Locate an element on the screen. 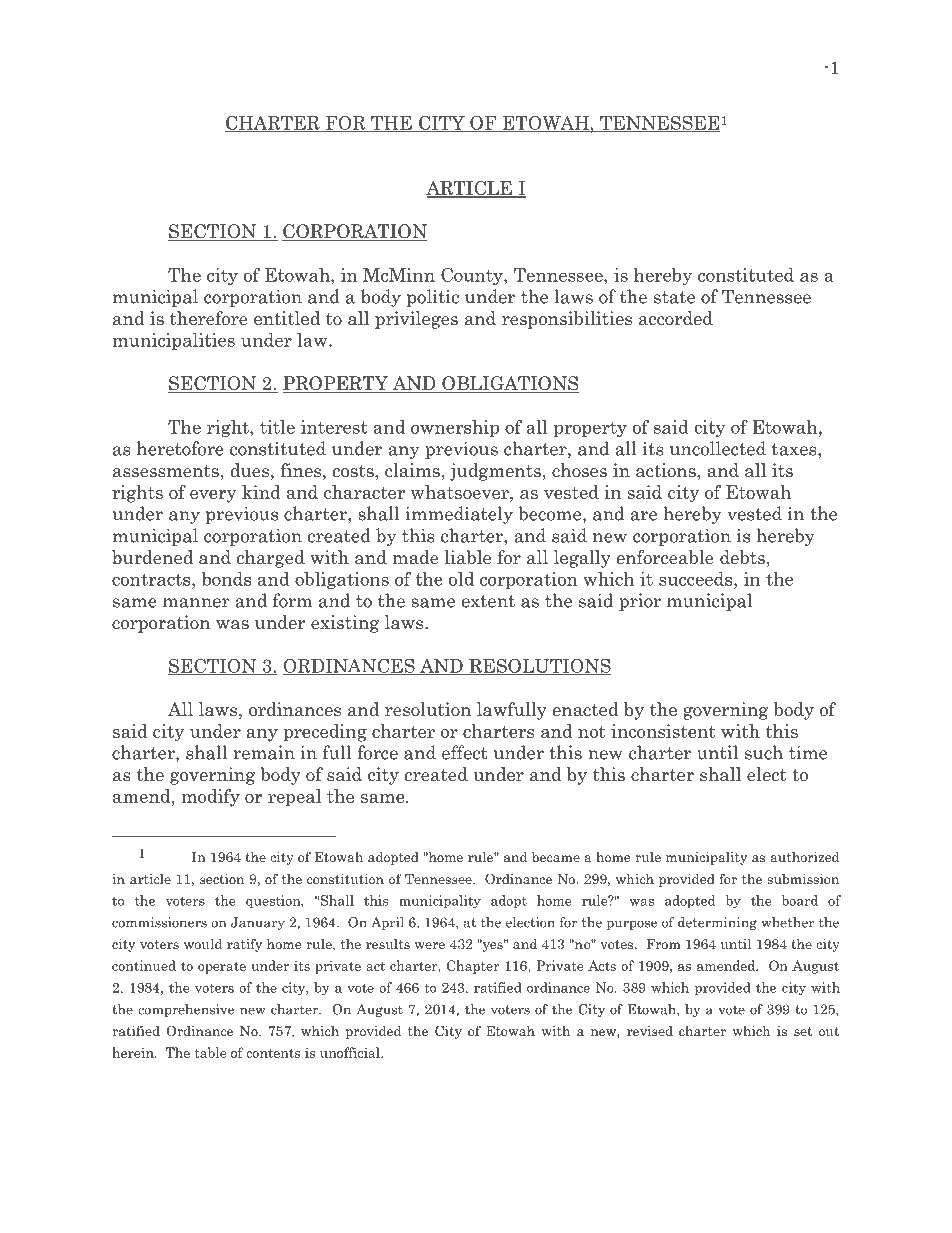  state is located at coordinates (674, 297).
